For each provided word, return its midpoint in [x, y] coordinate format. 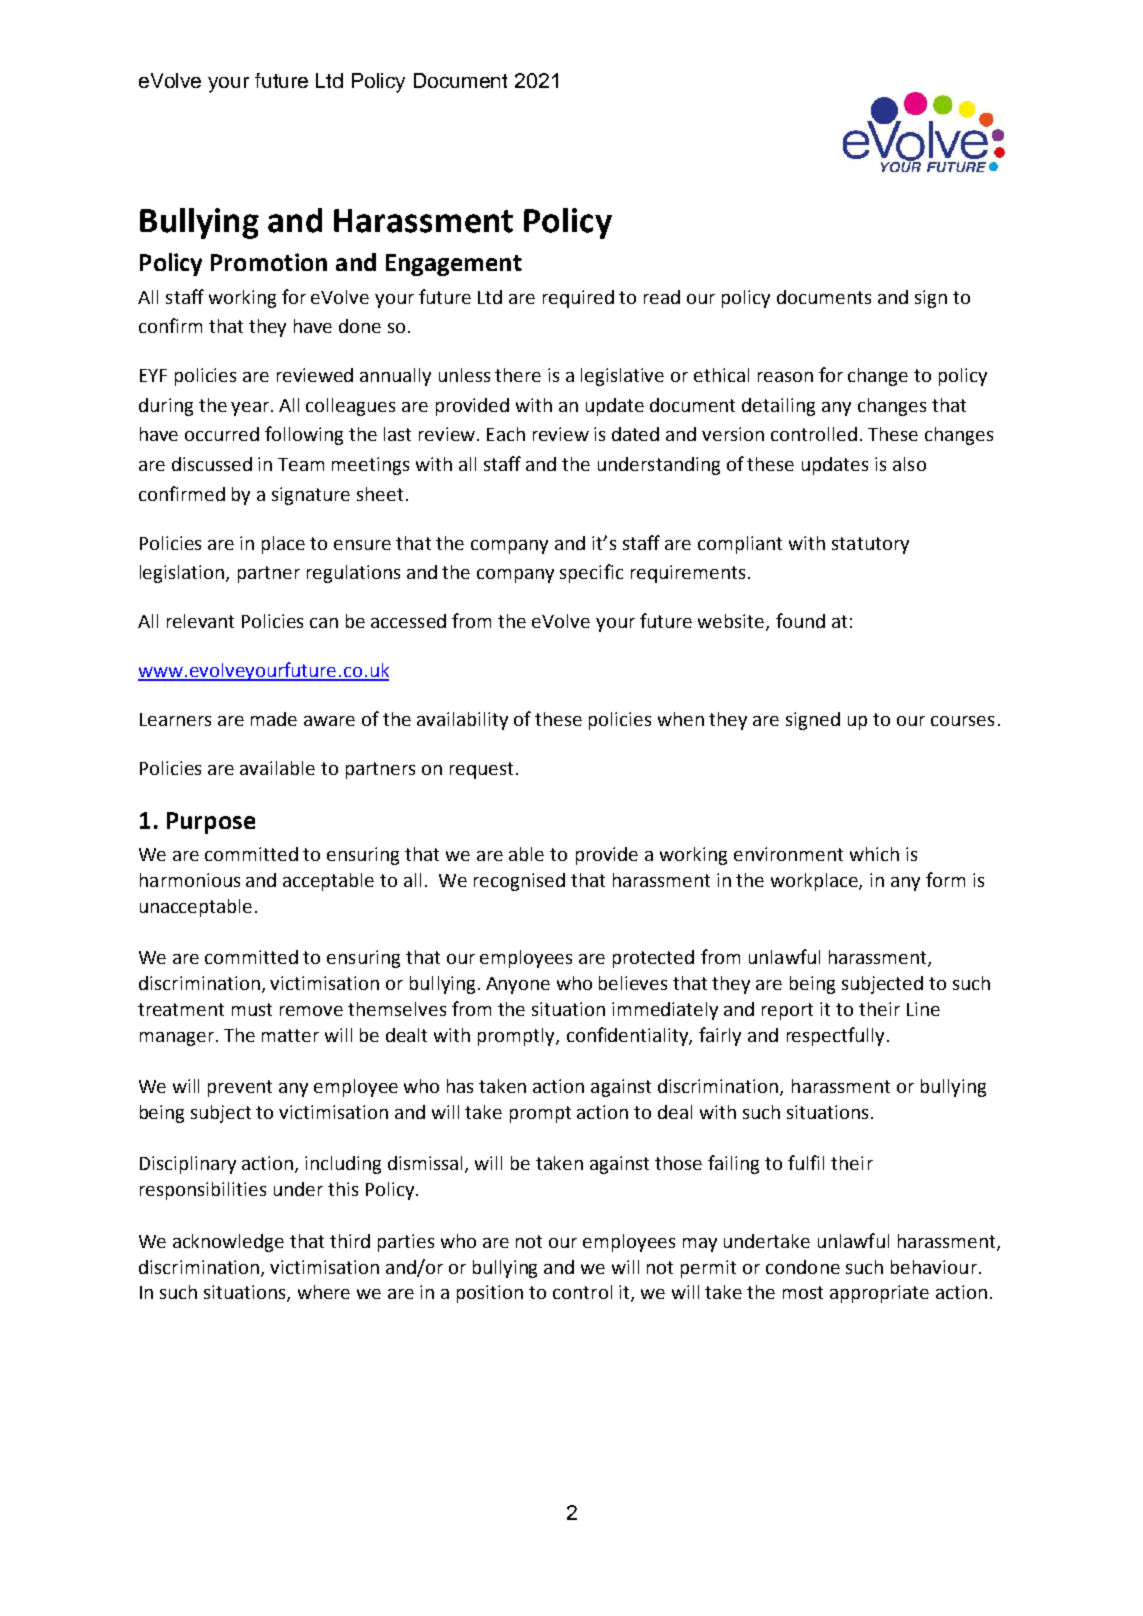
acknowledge [228, 1243]
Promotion [269, 262]
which [874, 854]
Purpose [211, 823]
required [578, 299]
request [481, 770]
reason [785, 377]
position [490, 1294]
